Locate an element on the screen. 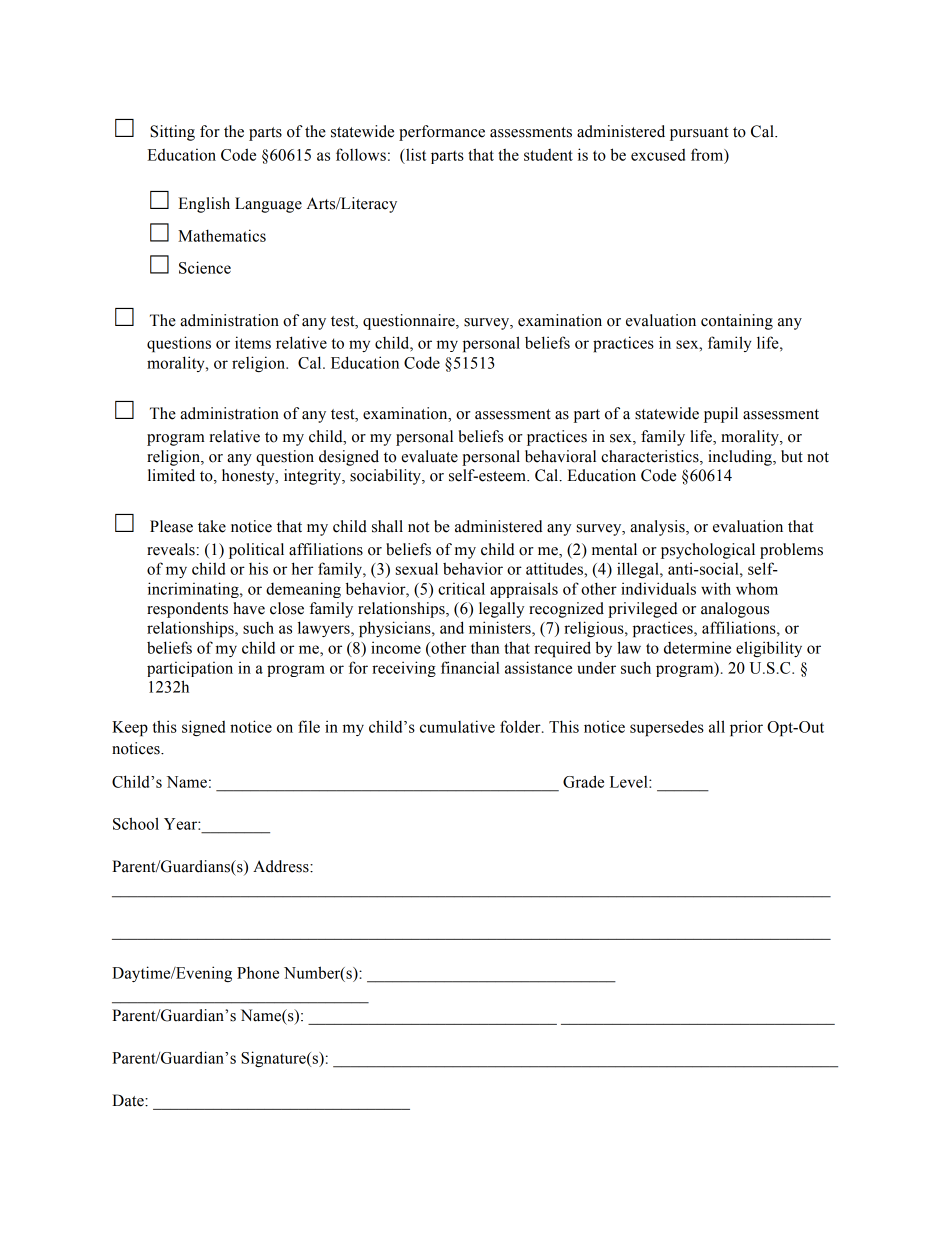 The image size is (952, 1233). cumulative is located at coordinates (457, 726).
